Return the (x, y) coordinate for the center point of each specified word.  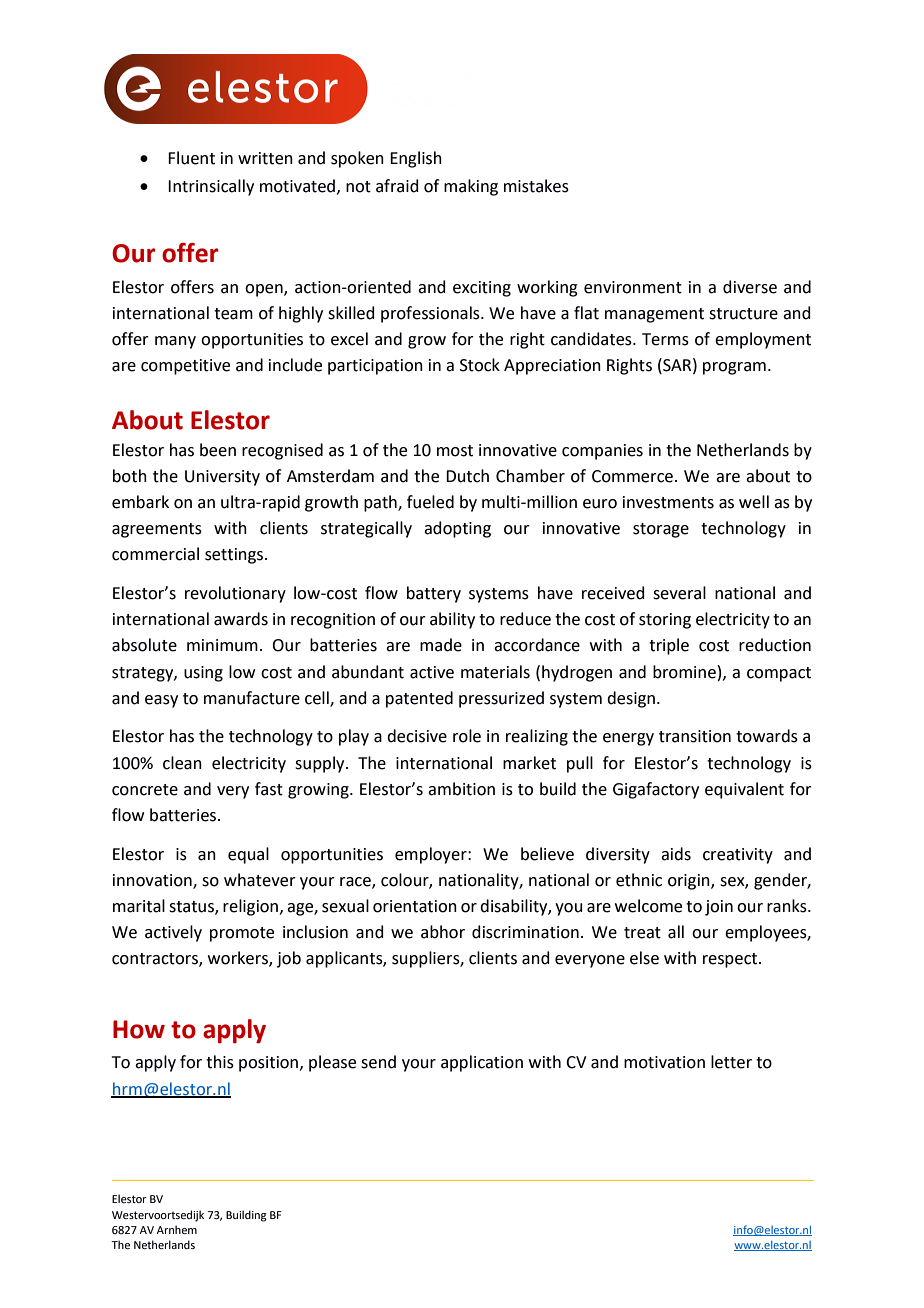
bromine (684, 672)
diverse (750, 287)
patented (419, 699)
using (203, 674)
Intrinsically (211, 187)
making (471, 187)
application (482, 1063)
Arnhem (177, 1229)
